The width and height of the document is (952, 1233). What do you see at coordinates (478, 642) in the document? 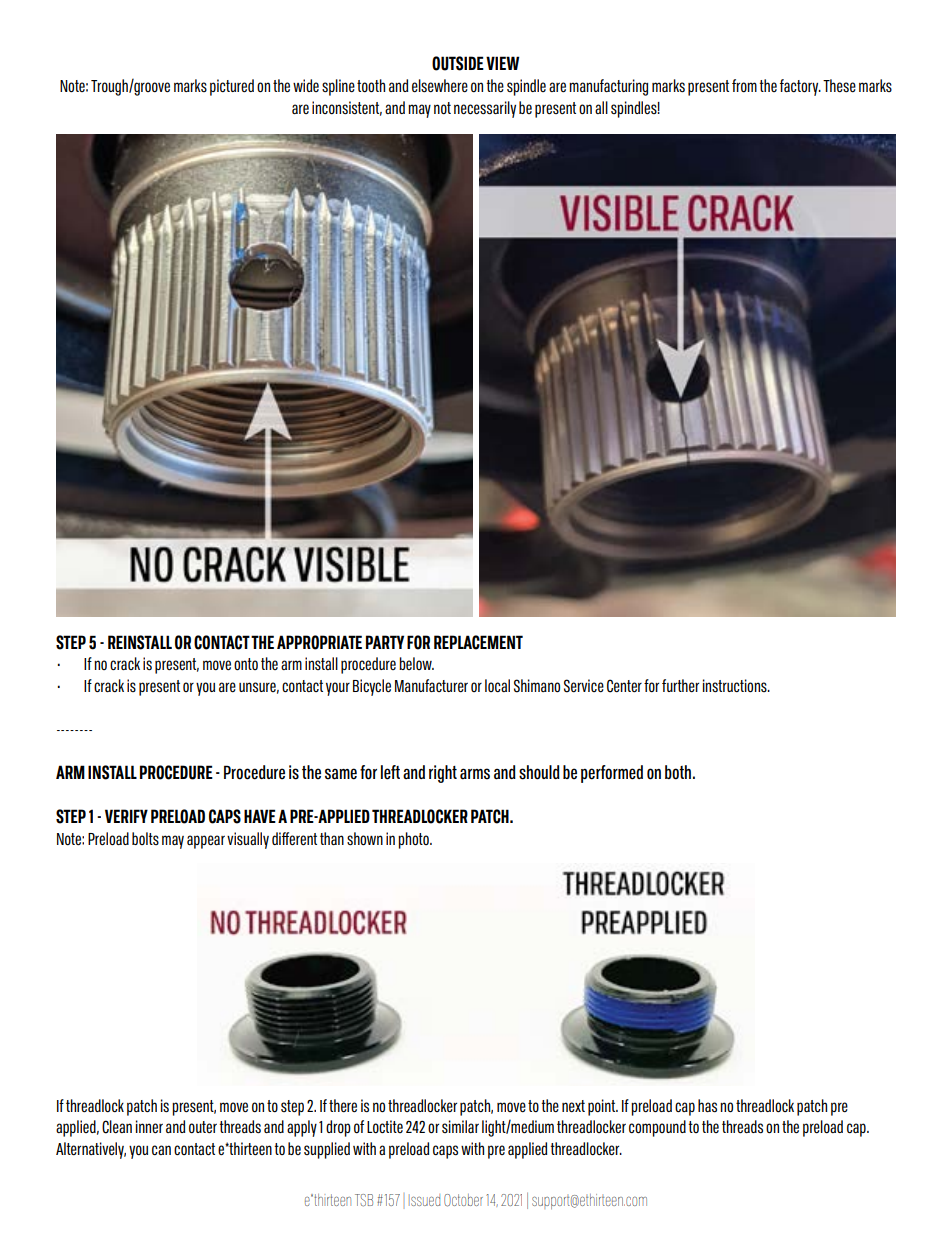
I see `REPLACEMENT` at bounding box center [478, 642].
